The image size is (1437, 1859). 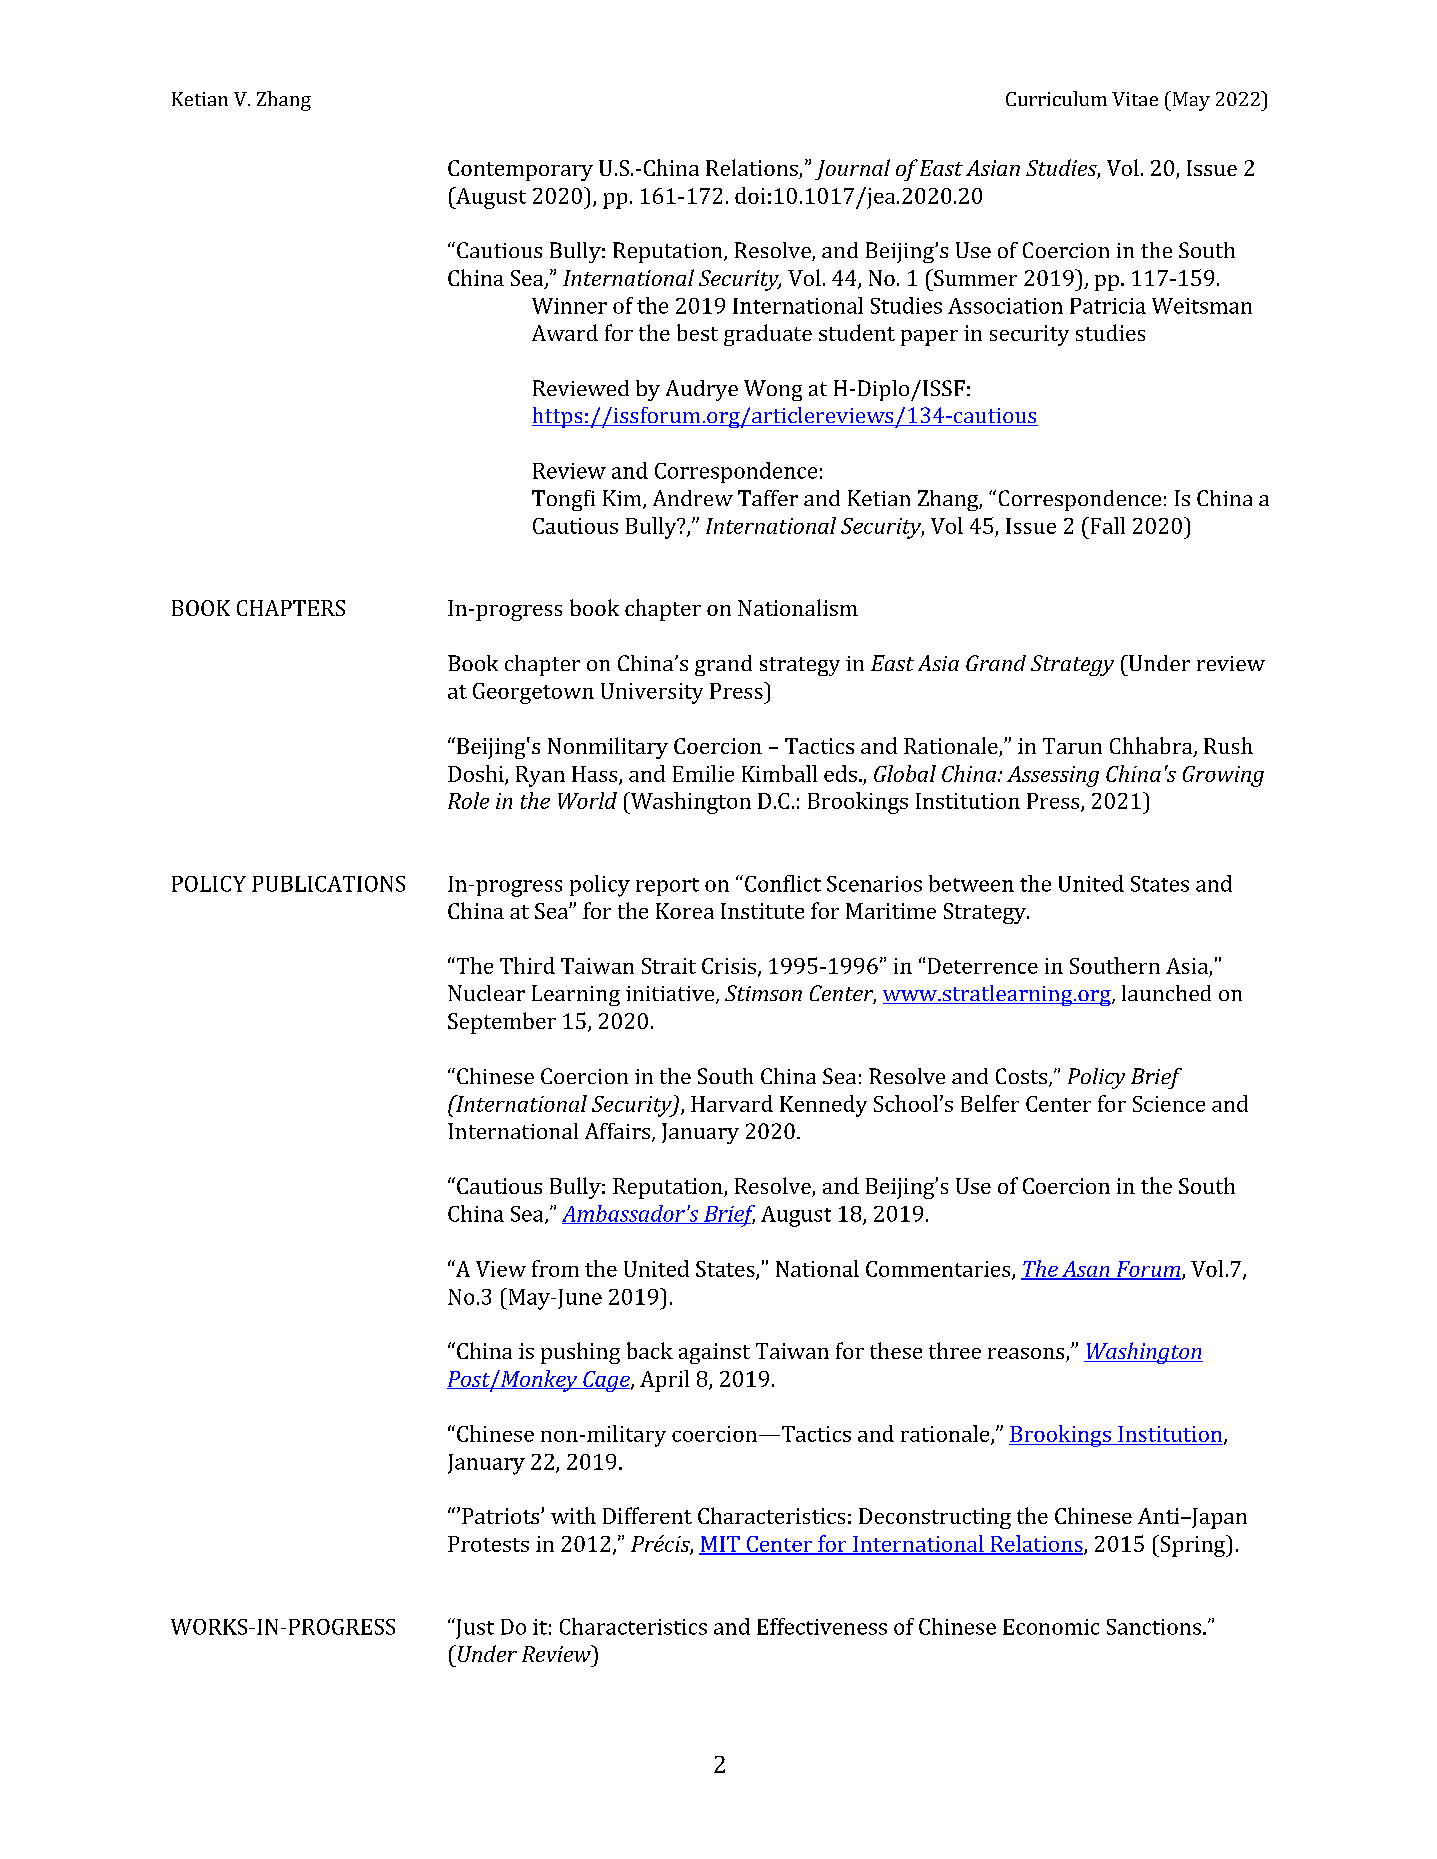 I want to click on Vitae, so click(x=1135, y=99).
